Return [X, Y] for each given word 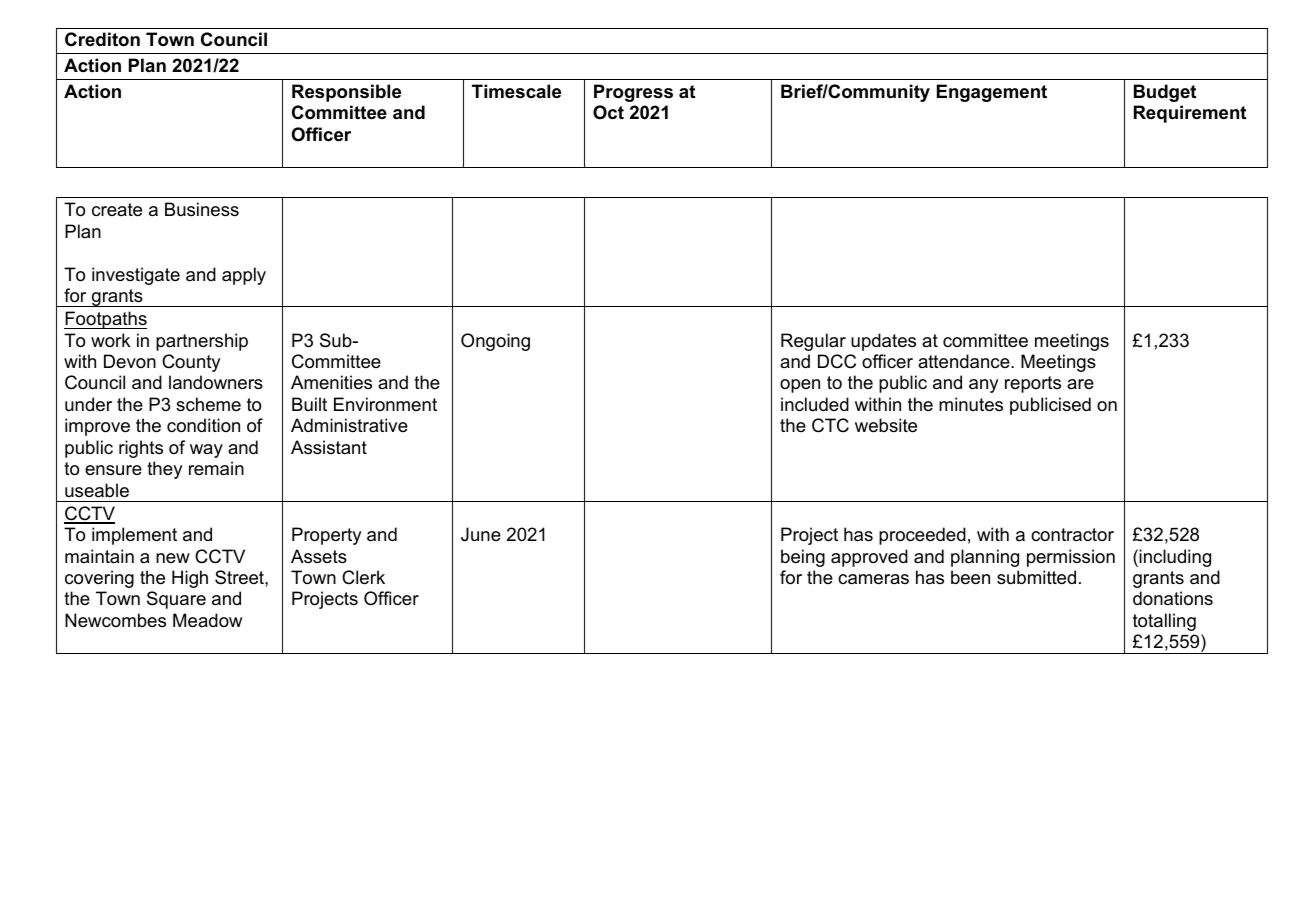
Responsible [346, 93]
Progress [633, 93]
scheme [208, 404]
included [815, 404]
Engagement [992, 93]
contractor [1072, 534]
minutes [971, 404]
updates [883, 342]
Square [176, 600]
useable [97, 490]
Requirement [1190, 114]
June [481, 534]
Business [202, 209]
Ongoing [495, 342]
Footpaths [105, 320]
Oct [608, 112]
